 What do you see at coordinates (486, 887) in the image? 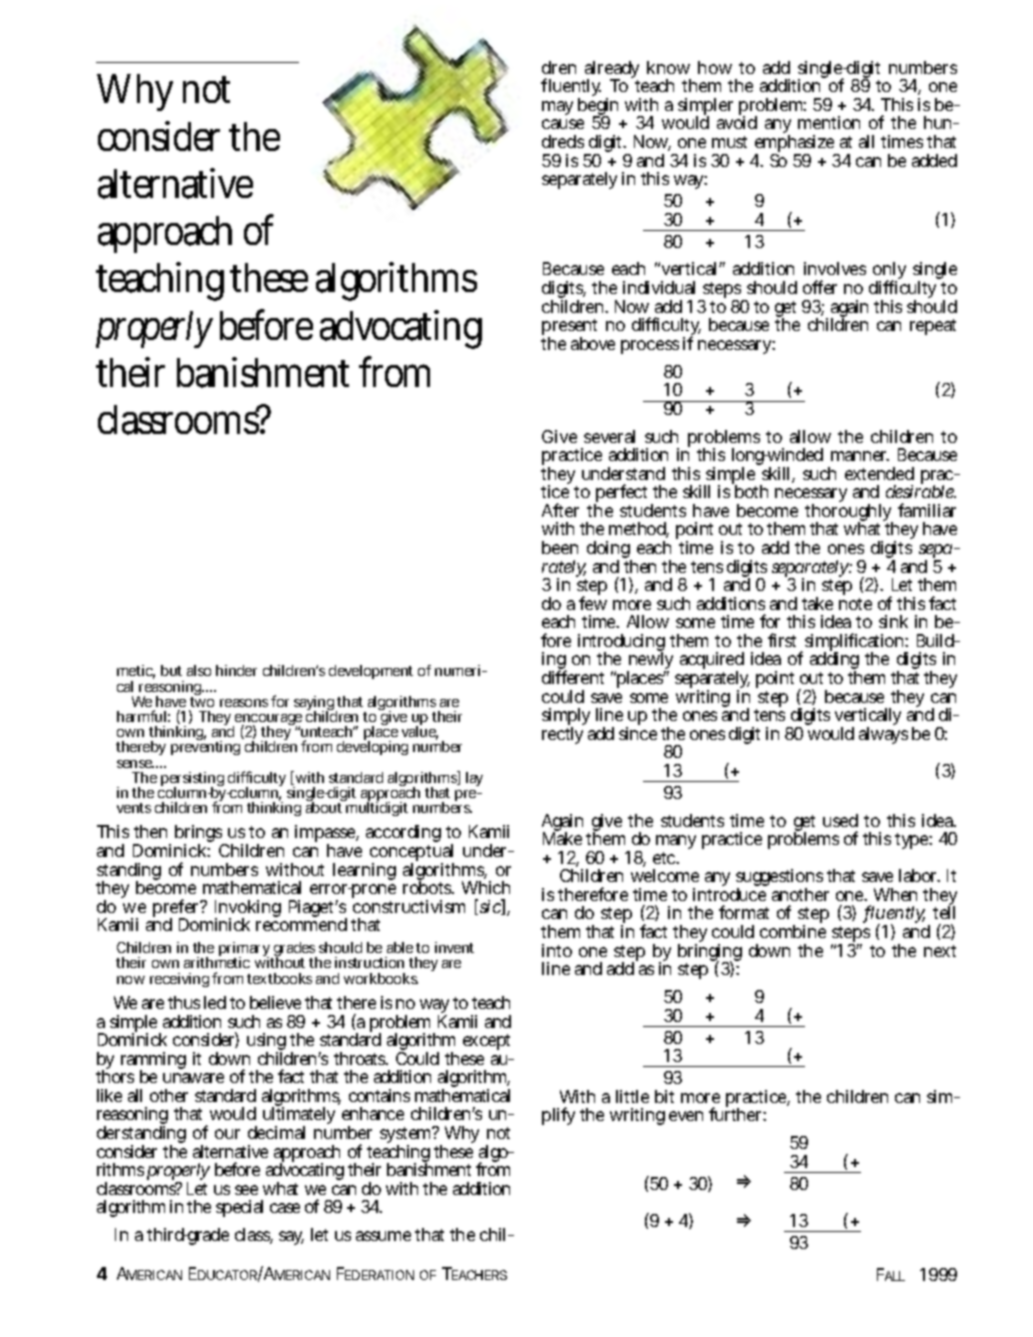
I see `Which` at bounding box center [486, 887].
